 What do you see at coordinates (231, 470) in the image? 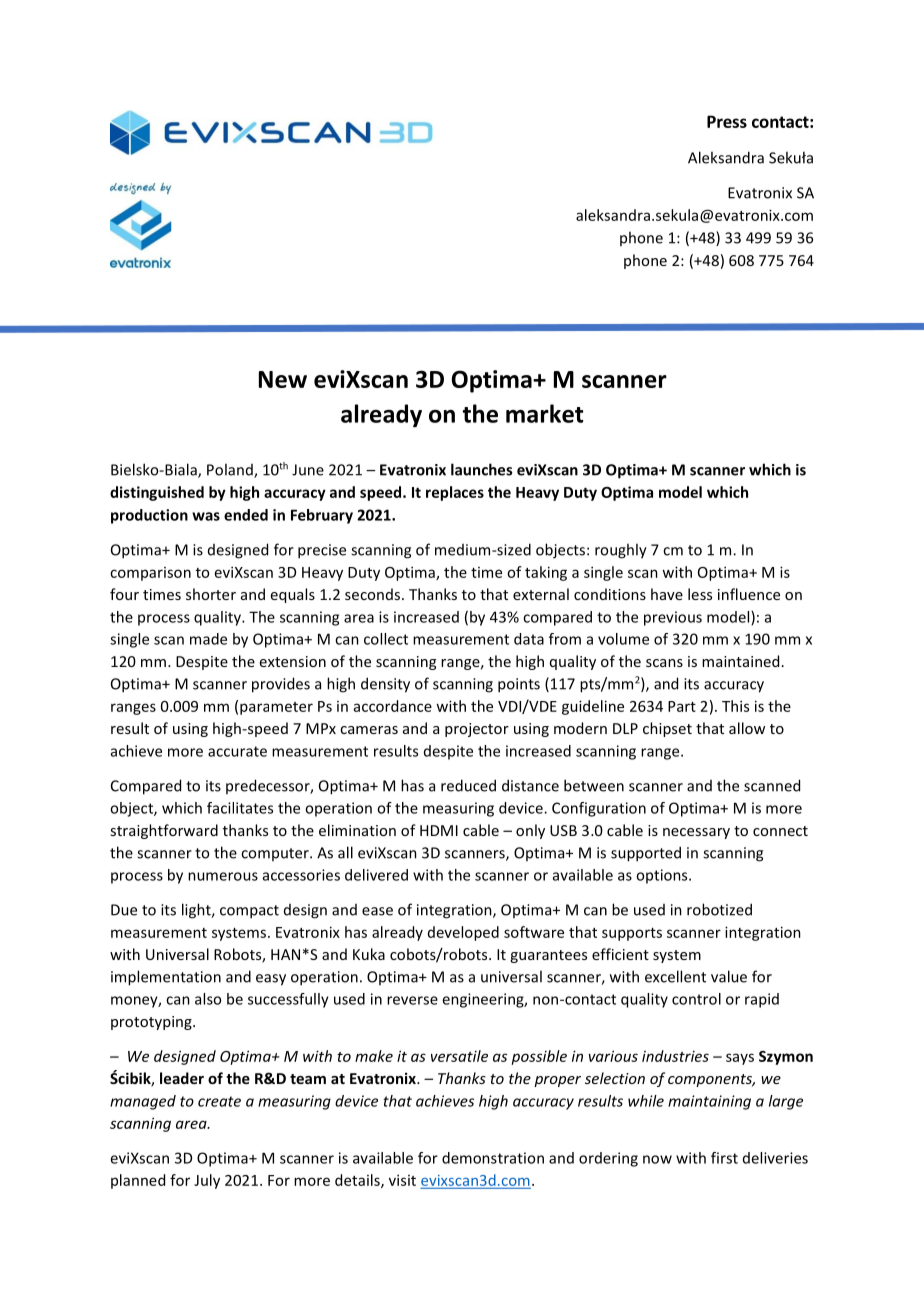
I see `Poland` at bounding box center [231, 470].
